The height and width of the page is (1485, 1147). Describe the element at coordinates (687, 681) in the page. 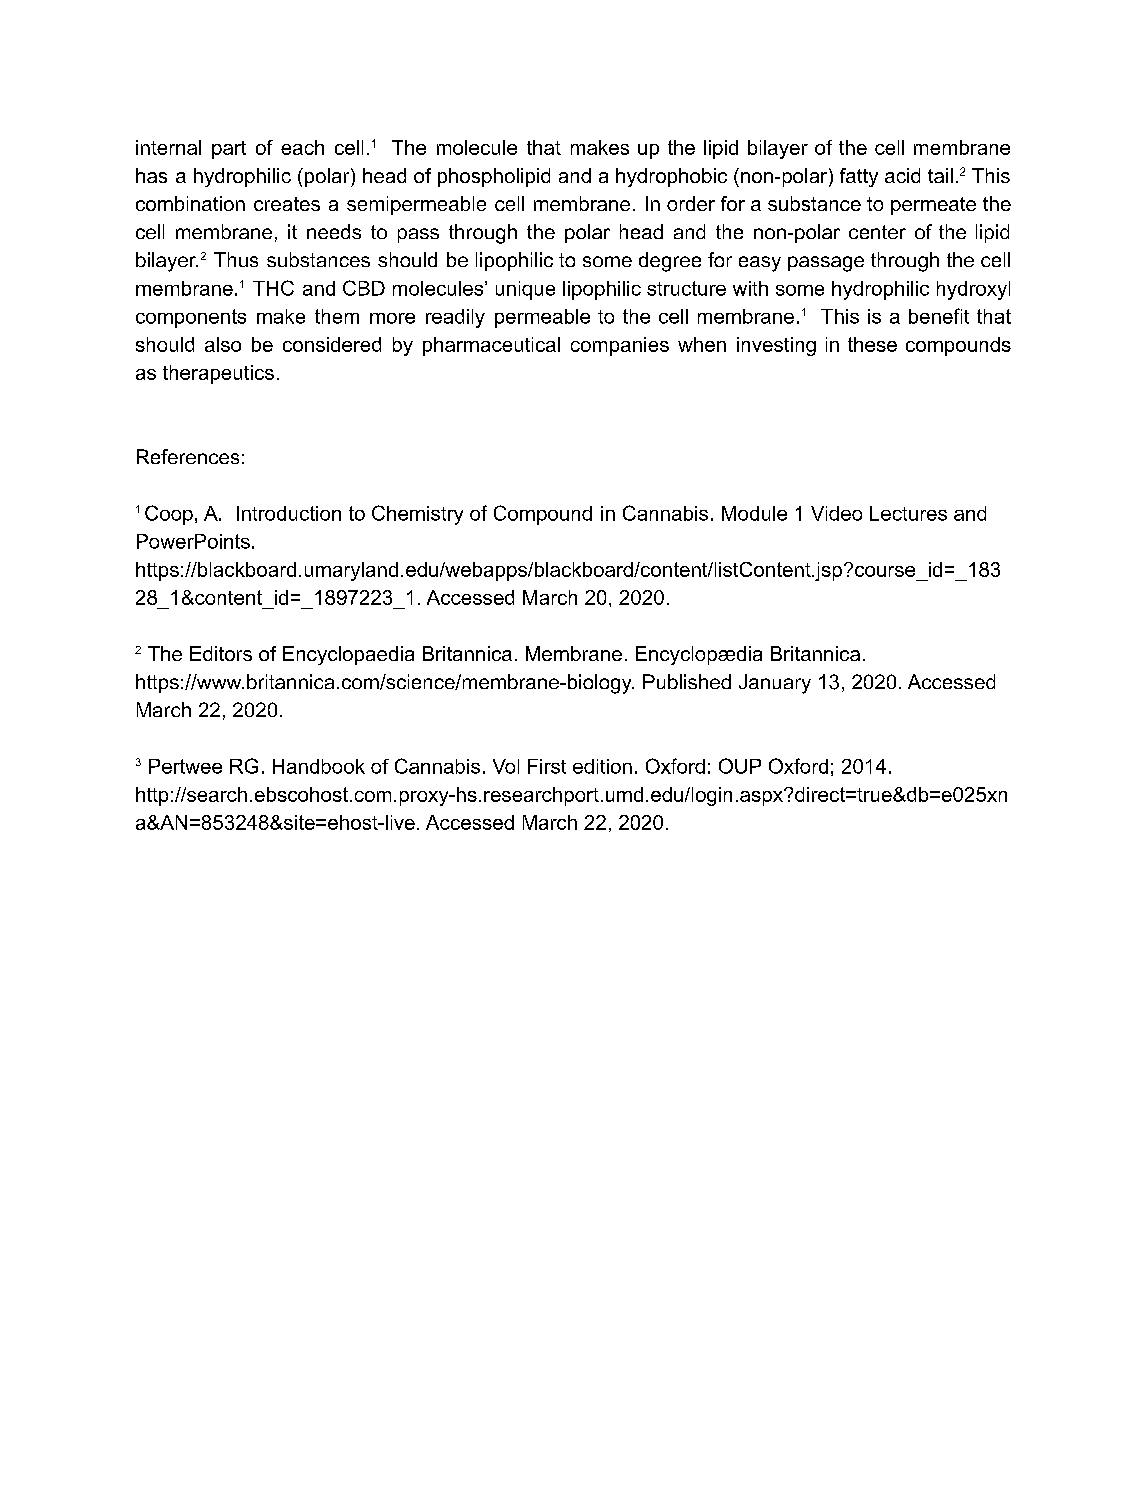

I see `Published` at that location.
